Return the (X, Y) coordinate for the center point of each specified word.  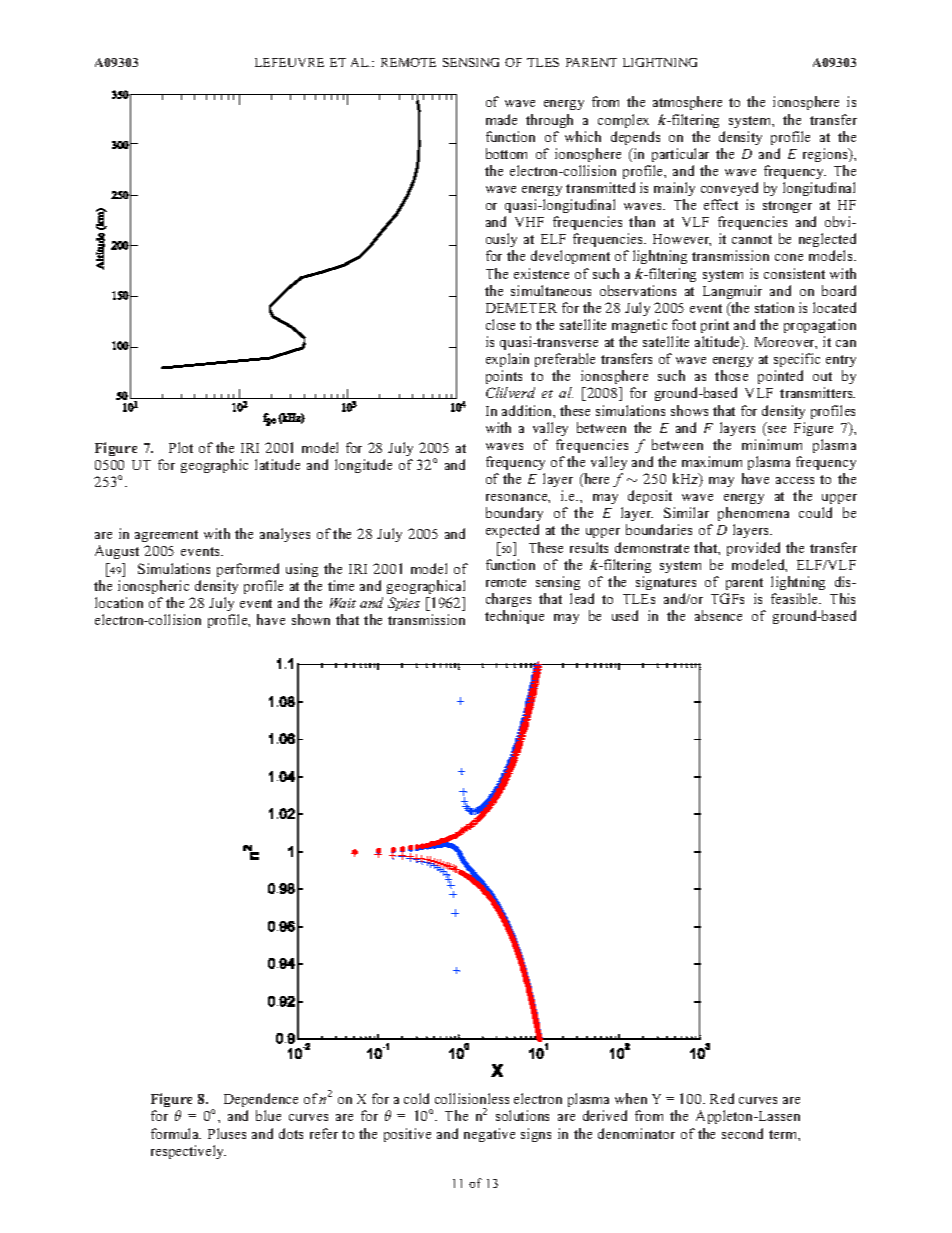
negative (489, 1135)
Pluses (227, 1133)
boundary (514, 516)
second (742, 1133)
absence (718, 615)
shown (311, 619)
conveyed (729, 189)
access (795, 480)
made (501, 119)
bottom (506, 153)
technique (514, 617)
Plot (181, 447)
